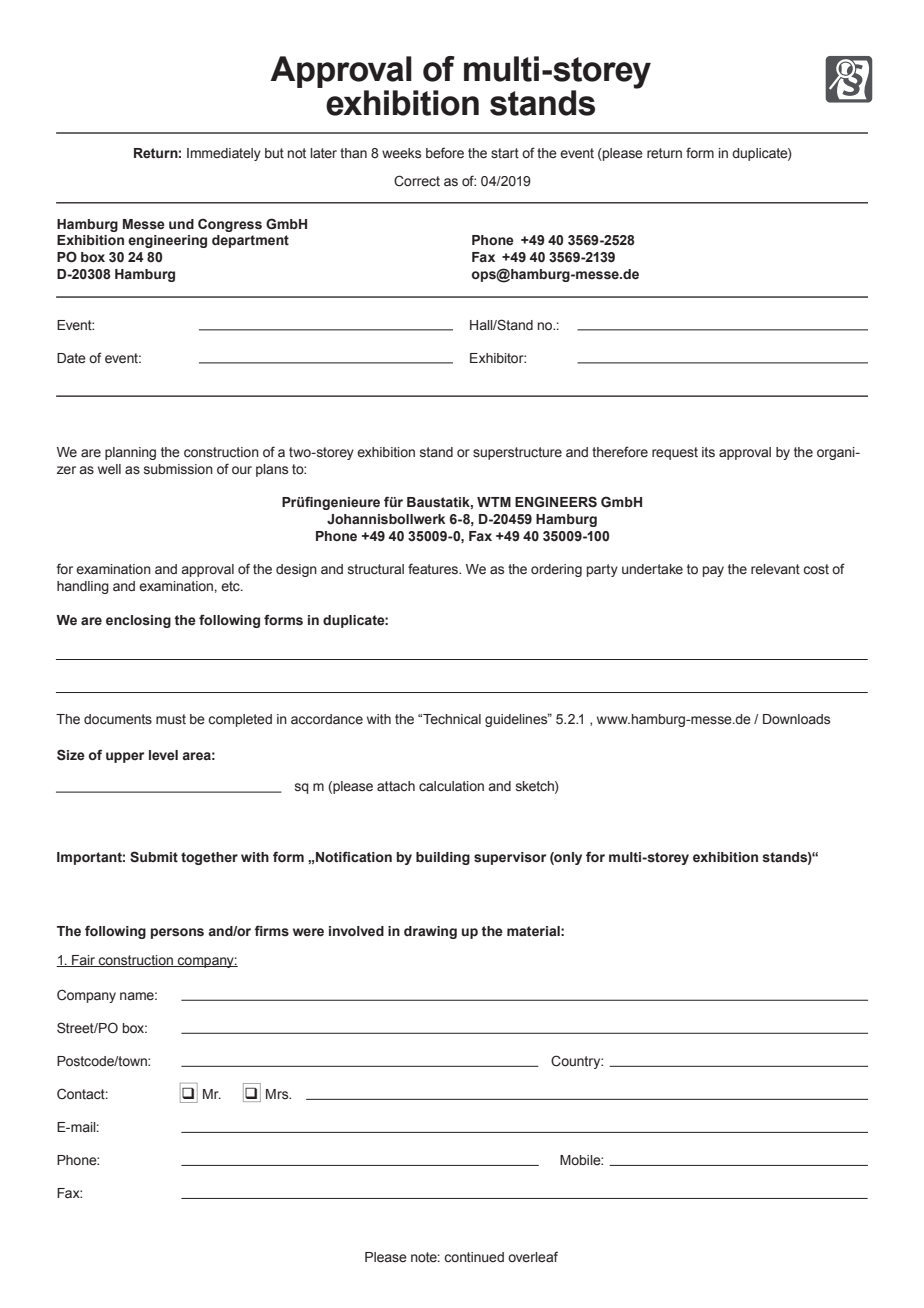  I want to click on pay, so click(713, 571).
